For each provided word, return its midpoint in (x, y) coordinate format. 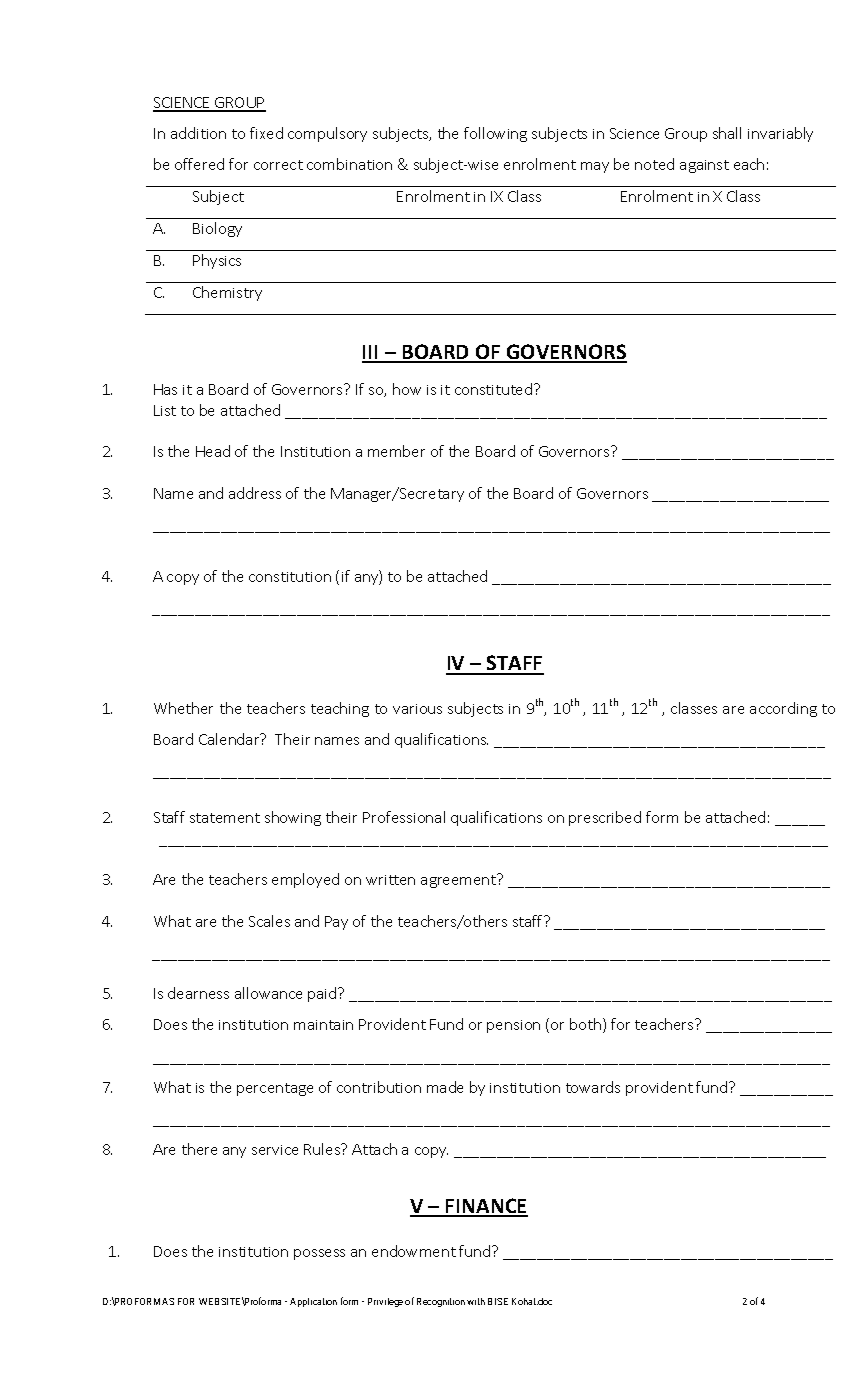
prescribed (605, 818)
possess (319, 1254)
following (495, 134)
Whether (183, 708)
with (476, 1301)
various (417, 709)
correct (278, 165)
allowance (268, 993)
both (585, 1024)
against (704, 166)
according (783, 709)
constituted (493, 389)
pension (513, 1026)
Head (213, 451)
